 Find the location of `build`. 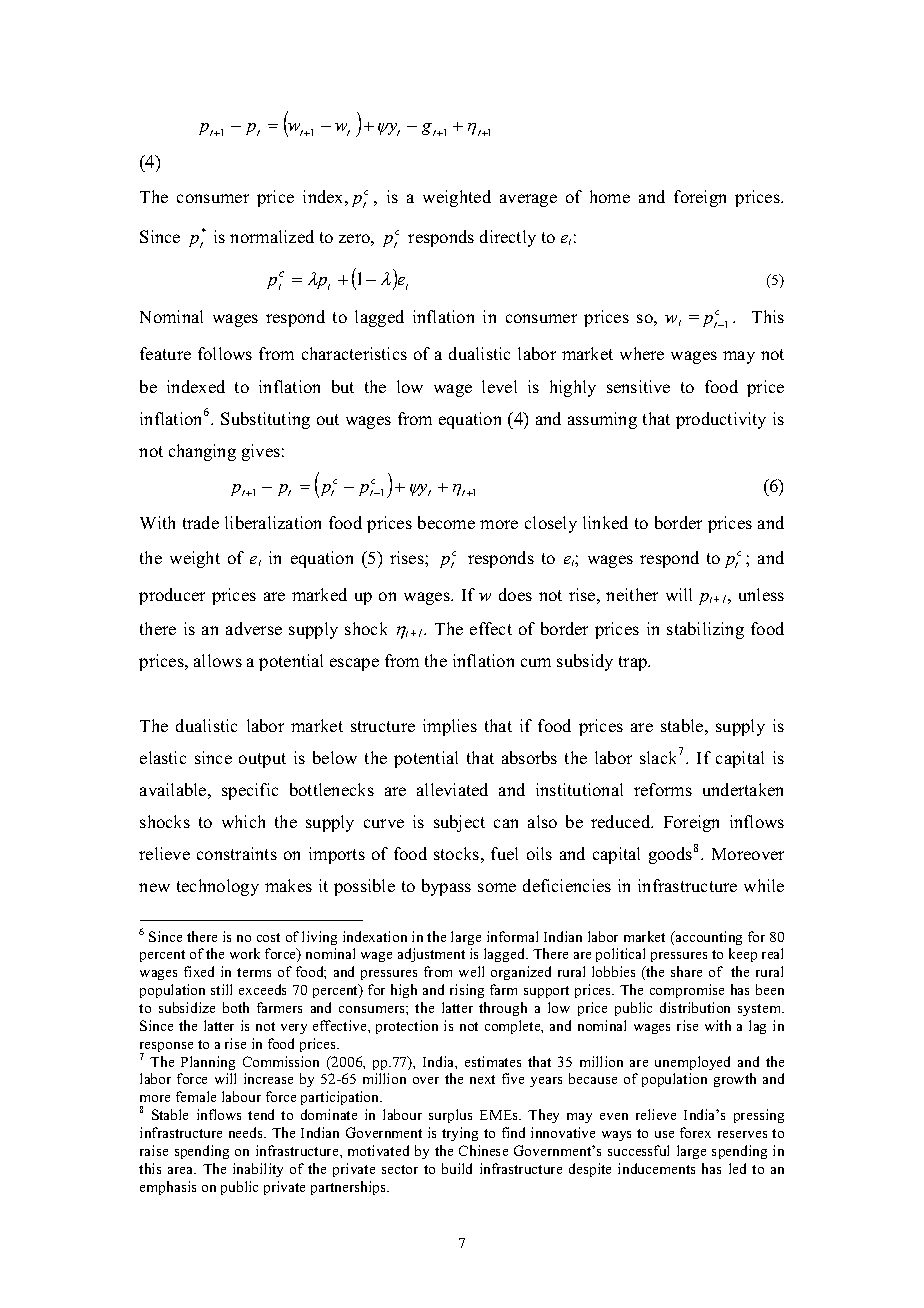

build is located at coordinates (457, 1168).
